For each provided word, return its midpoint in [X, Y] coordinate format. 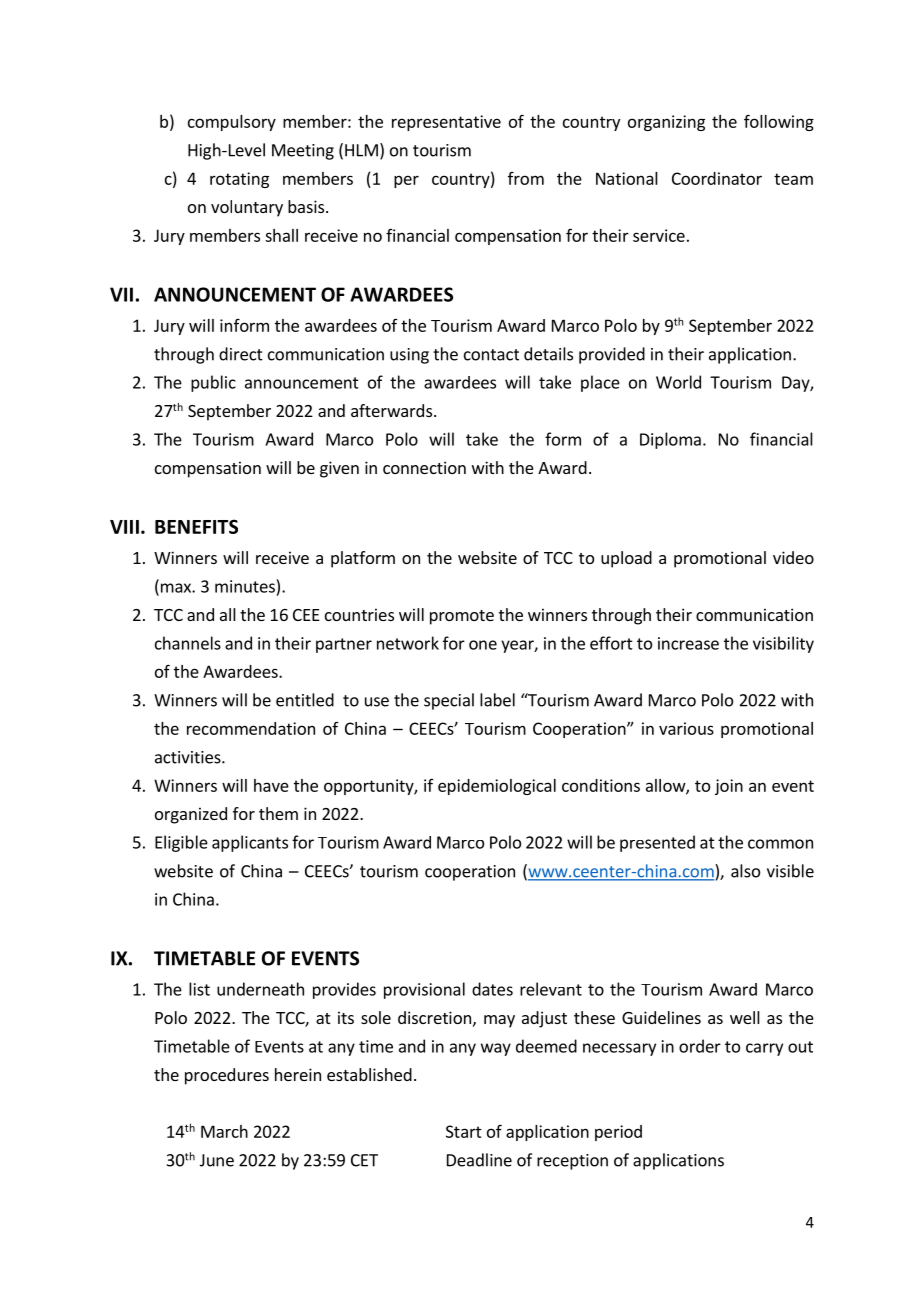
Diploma [670, 440]
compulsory [232, 123]
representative [446, 123]
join [729, 787]
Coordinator [717, 178]
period [618, 1133]
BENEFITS [196, 526]
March [224, 1131]
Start [464, 1131]
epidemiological [497, 787]
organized [191, 815]
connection [424, 467]
